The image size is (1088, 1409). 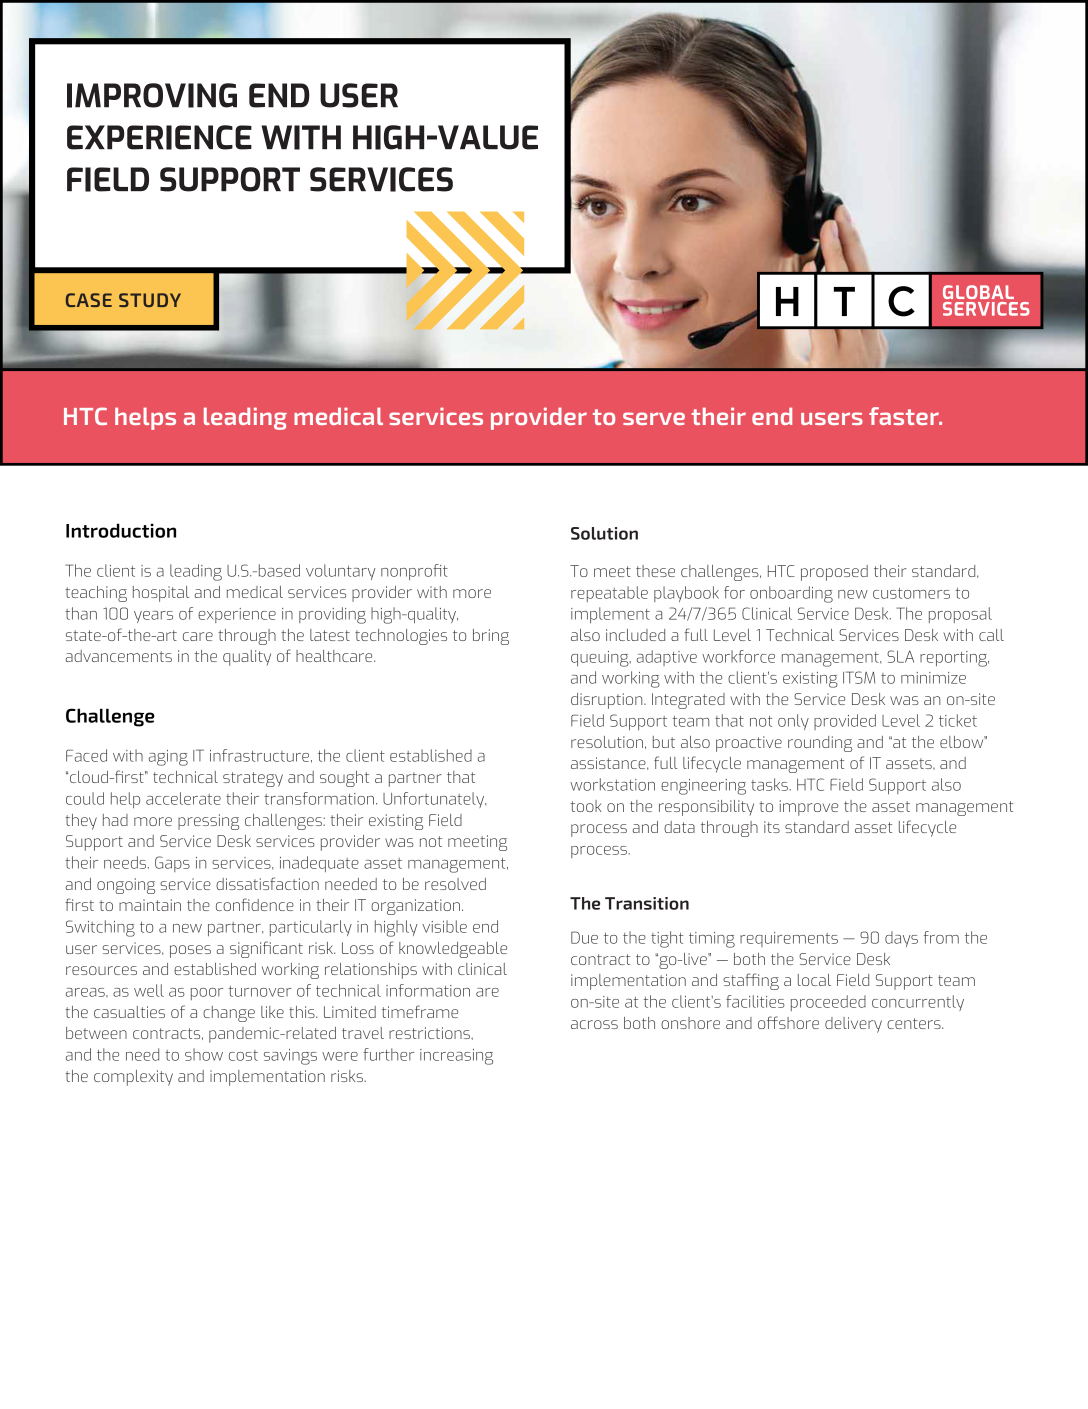 What do you see at coordinates (609, 594) in the page?
I see `repeatable` at bounding box center [609, 594].
